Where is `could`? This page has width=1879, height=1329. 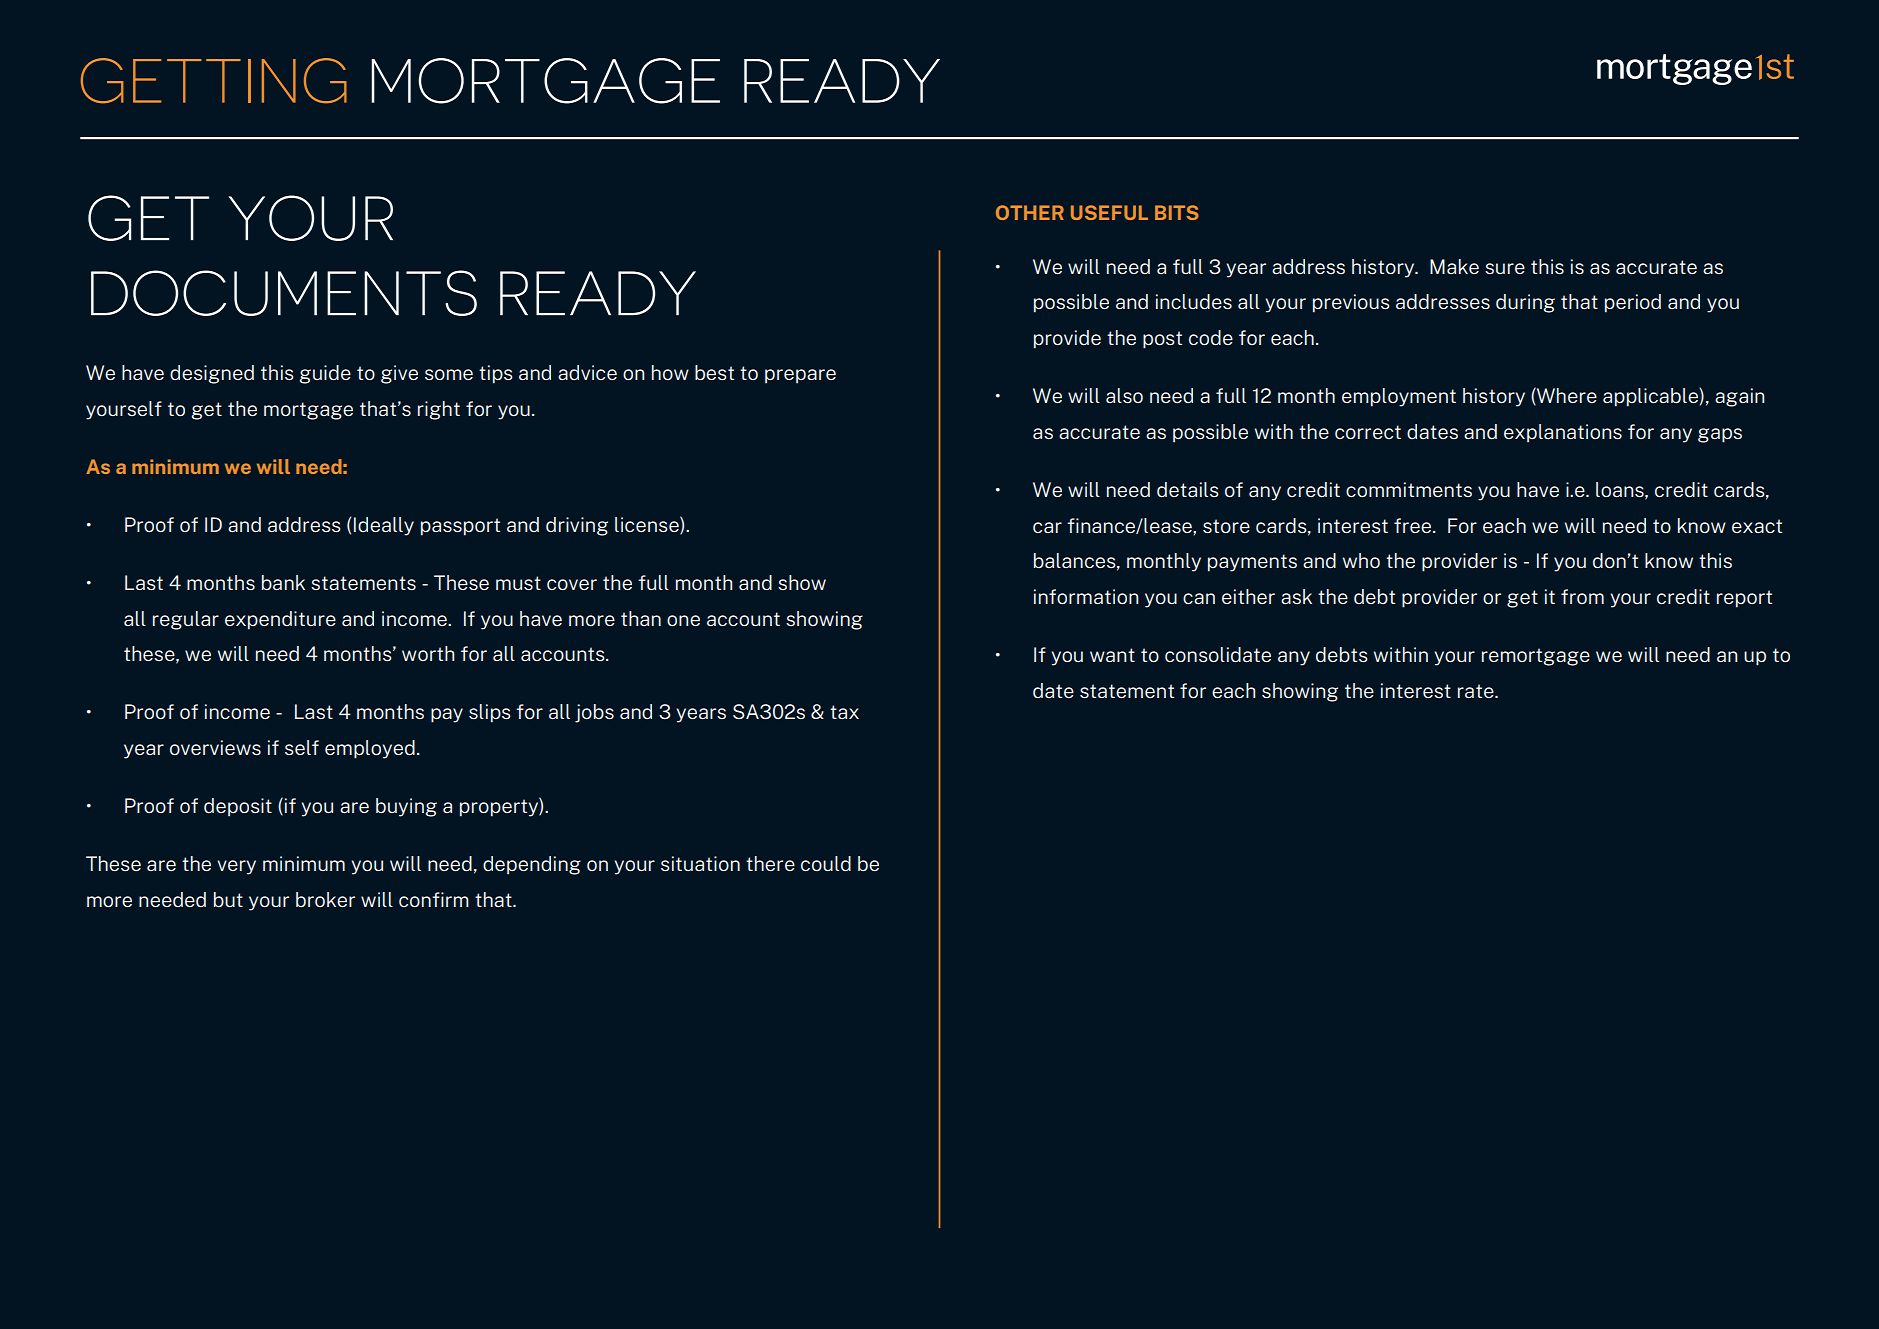
could is located at coordinates (826, 863).
